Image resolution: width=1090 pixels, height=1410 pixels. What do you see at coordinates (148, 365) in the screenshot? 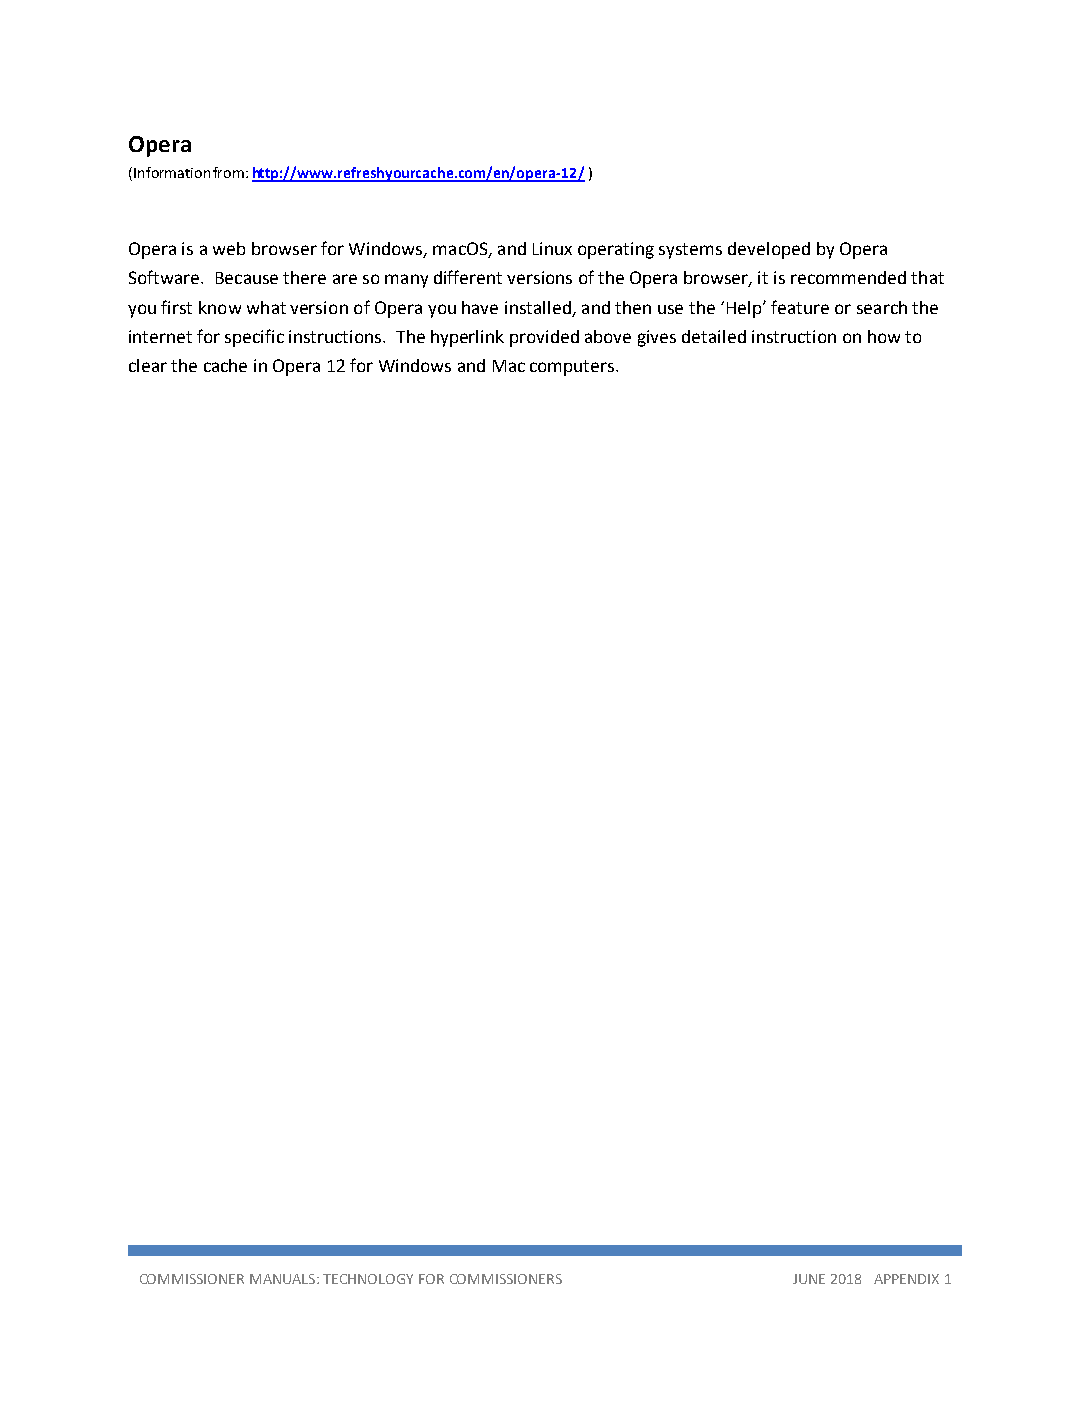
I see `clear` at bounding box center [148, 365].
